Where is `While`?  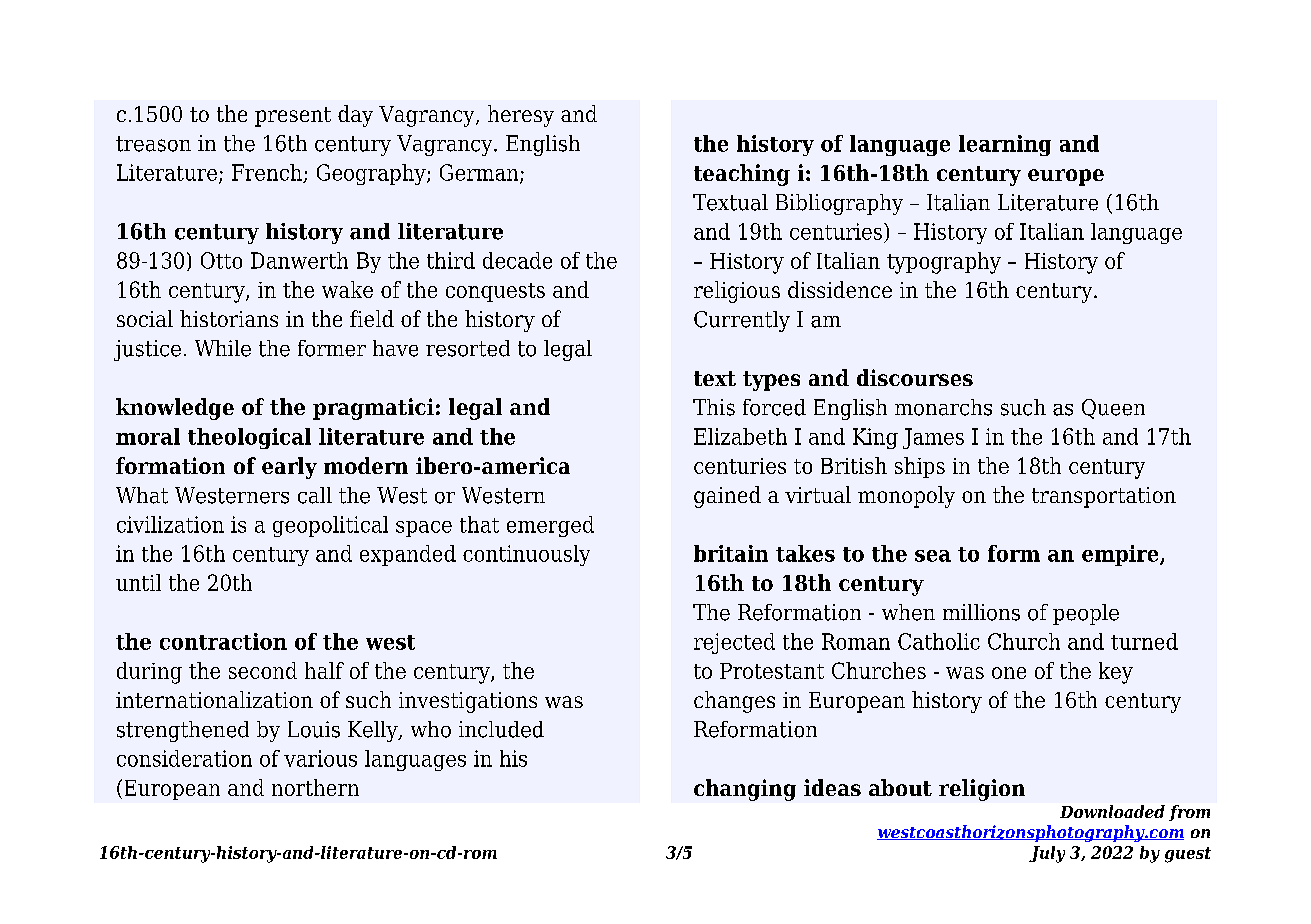
While is located at coordinates (223, 348).
